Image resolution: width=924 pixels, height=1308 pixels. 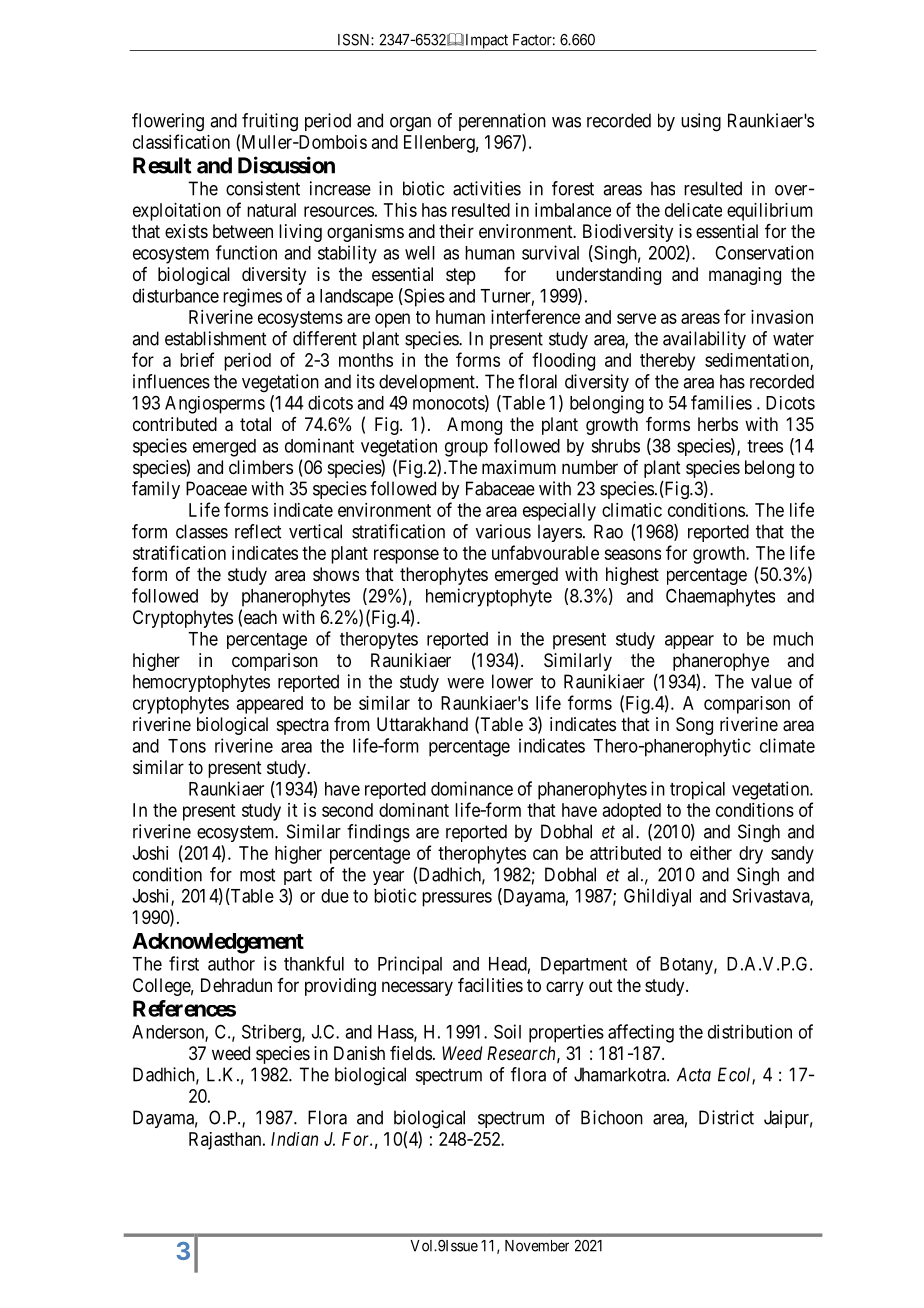 What do you see at coordinates (701, 122) in the screenshot?
I see `using` at bounding box center [701, 122].
